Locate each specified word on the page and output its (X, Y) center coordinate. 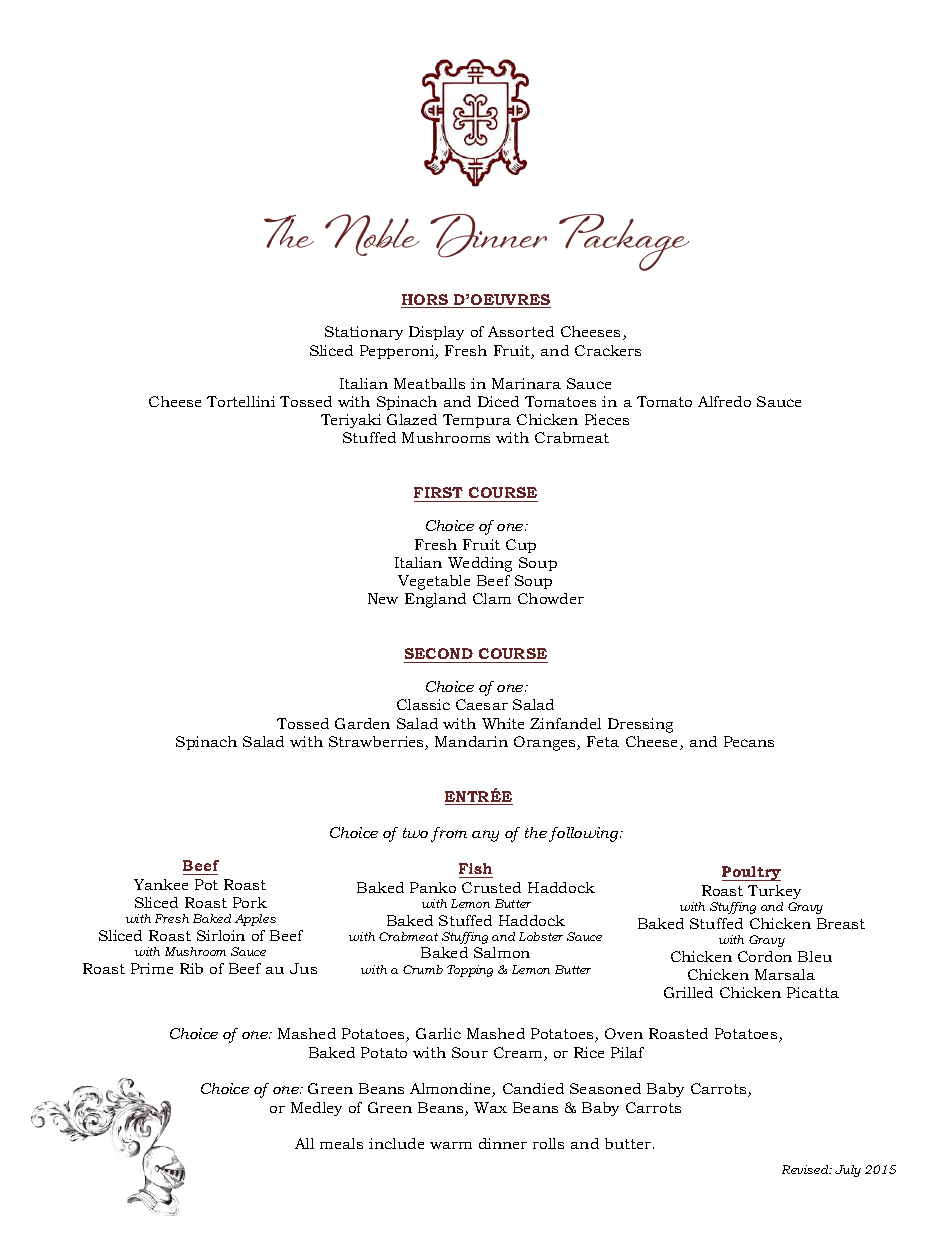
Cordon (765, 956)
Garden (362, 723)
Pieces (607, 419)
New (383, 598)
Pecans (749, 741)
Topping (470, 971)
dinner (503, 1143)
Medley (316, 1109)
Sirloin (221, 935)
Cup (521, 546)
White (503, 723)
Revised (806, 1169)
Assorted (521, 331)
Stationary (364, 333)
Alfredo (724, 401)
